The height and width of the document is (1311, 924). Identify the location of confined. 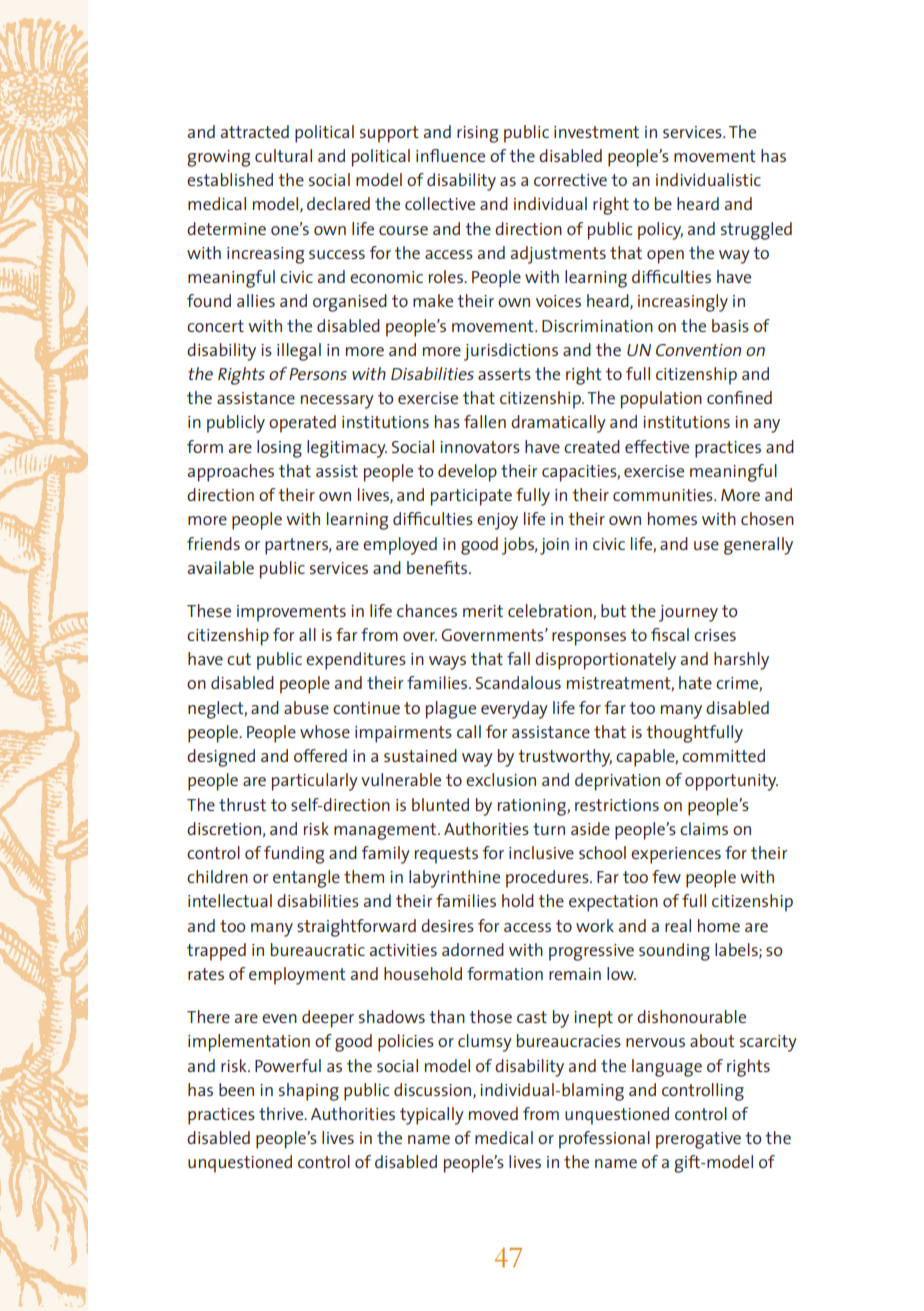
(739, 397).
